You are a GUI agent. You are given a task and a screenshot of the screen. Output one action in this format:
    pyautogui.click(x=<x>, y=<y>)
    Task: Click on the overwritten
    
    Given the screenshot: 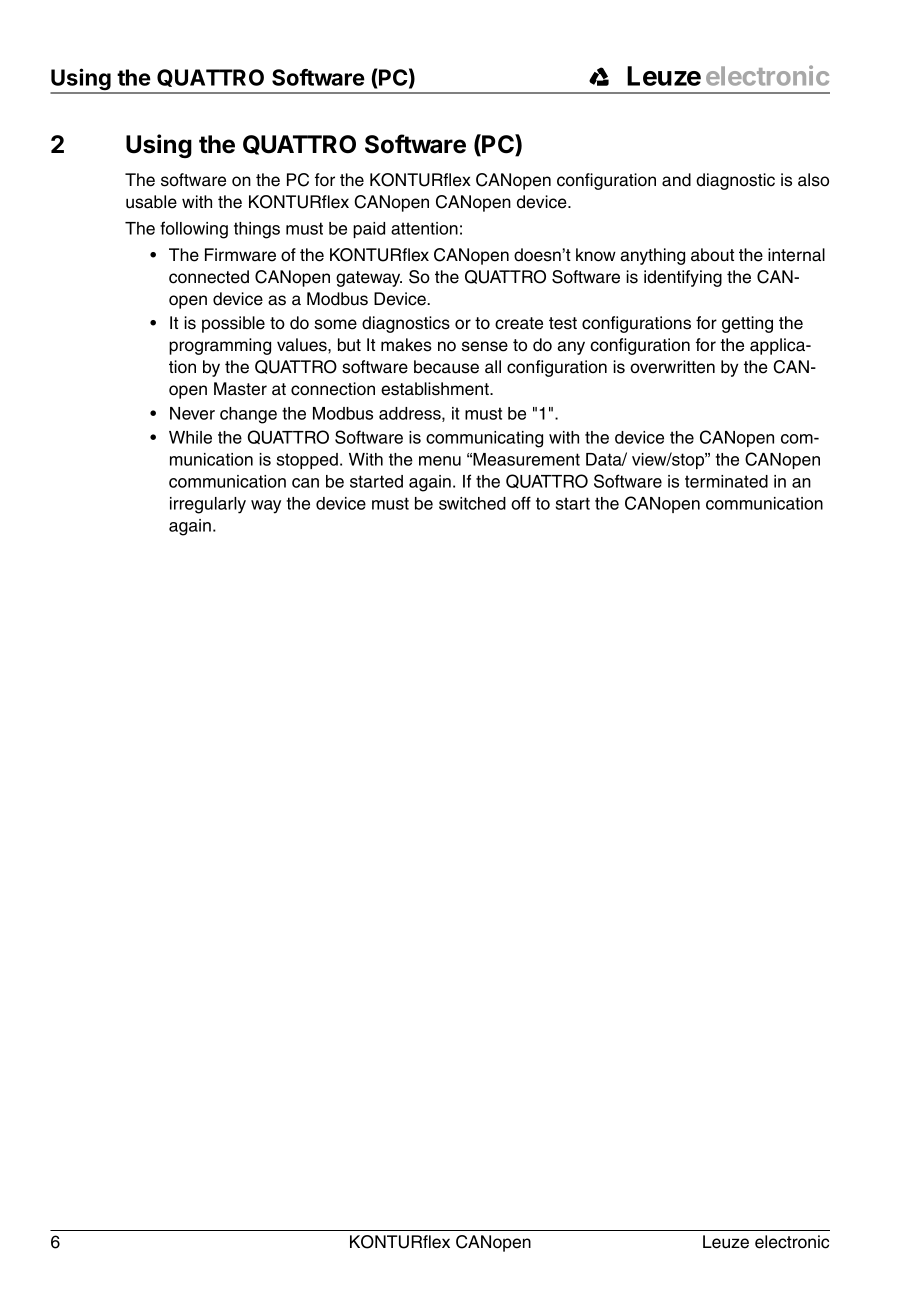 What is the action you would take?
    pyautogui.click(x=672, y=367)
